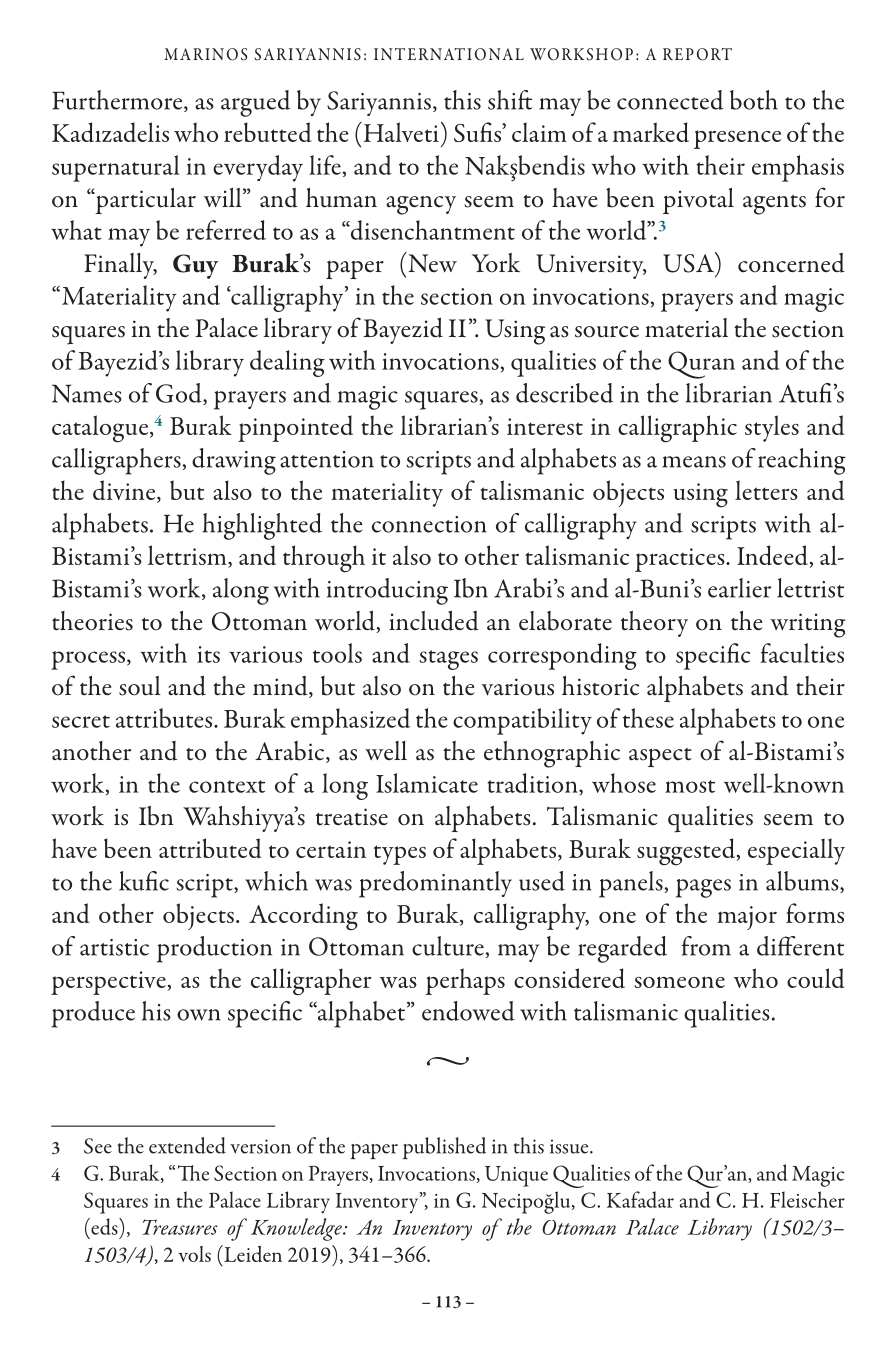 This screenshot has width=896, height=1345. What do you see at coordinates (118, 101) in the screenshot?
I see `Furthermore` at bounding box center [118, 101].
